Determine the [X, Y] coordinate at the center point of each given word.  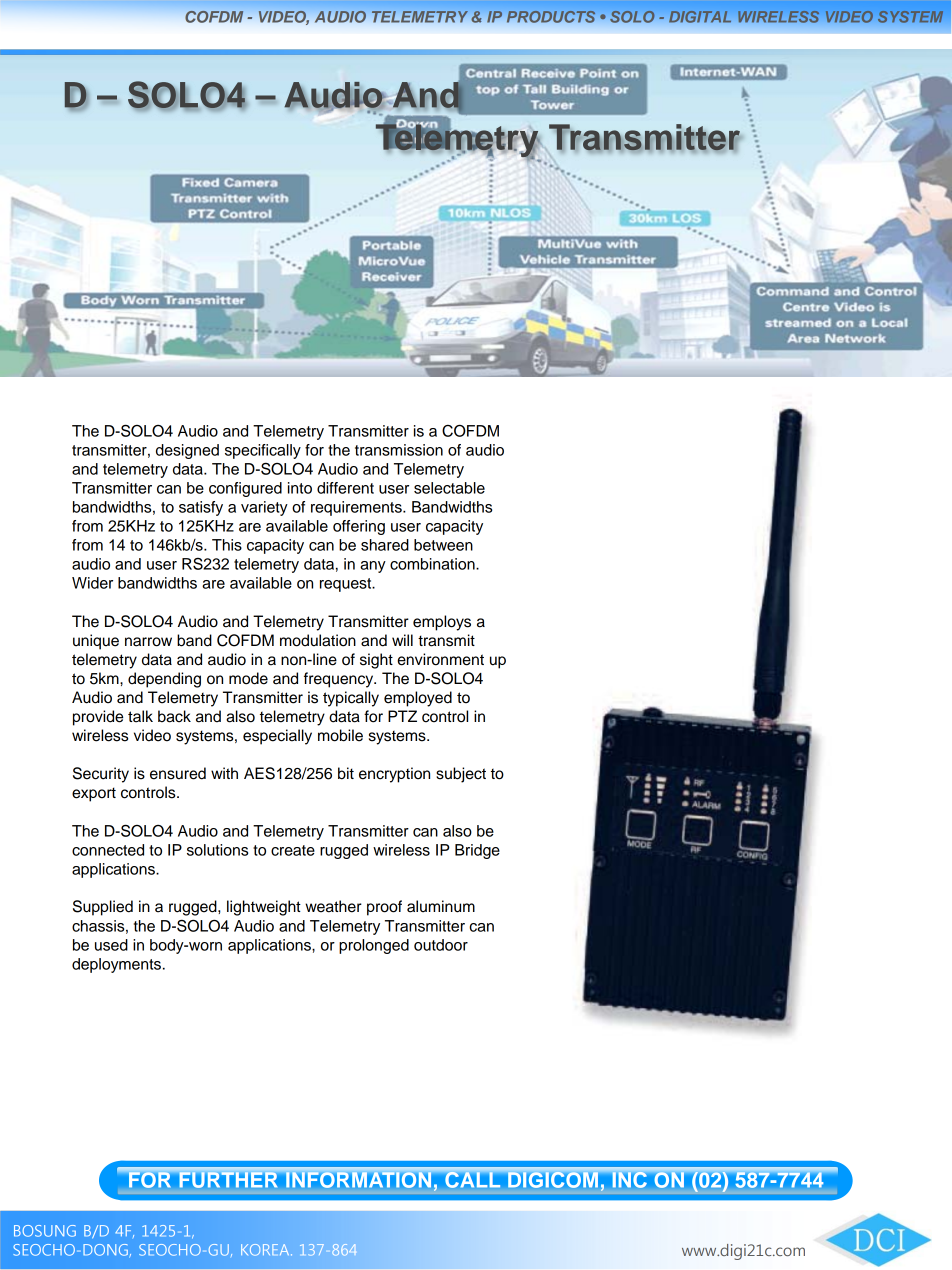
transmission [399, 450]
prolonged [374, 946]
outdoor [441, 945]
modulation [318, 640]
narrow [148, 642]
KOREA [266, 1250]
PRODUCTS [551, 17]
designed [187, 451]
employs [442, 623]
